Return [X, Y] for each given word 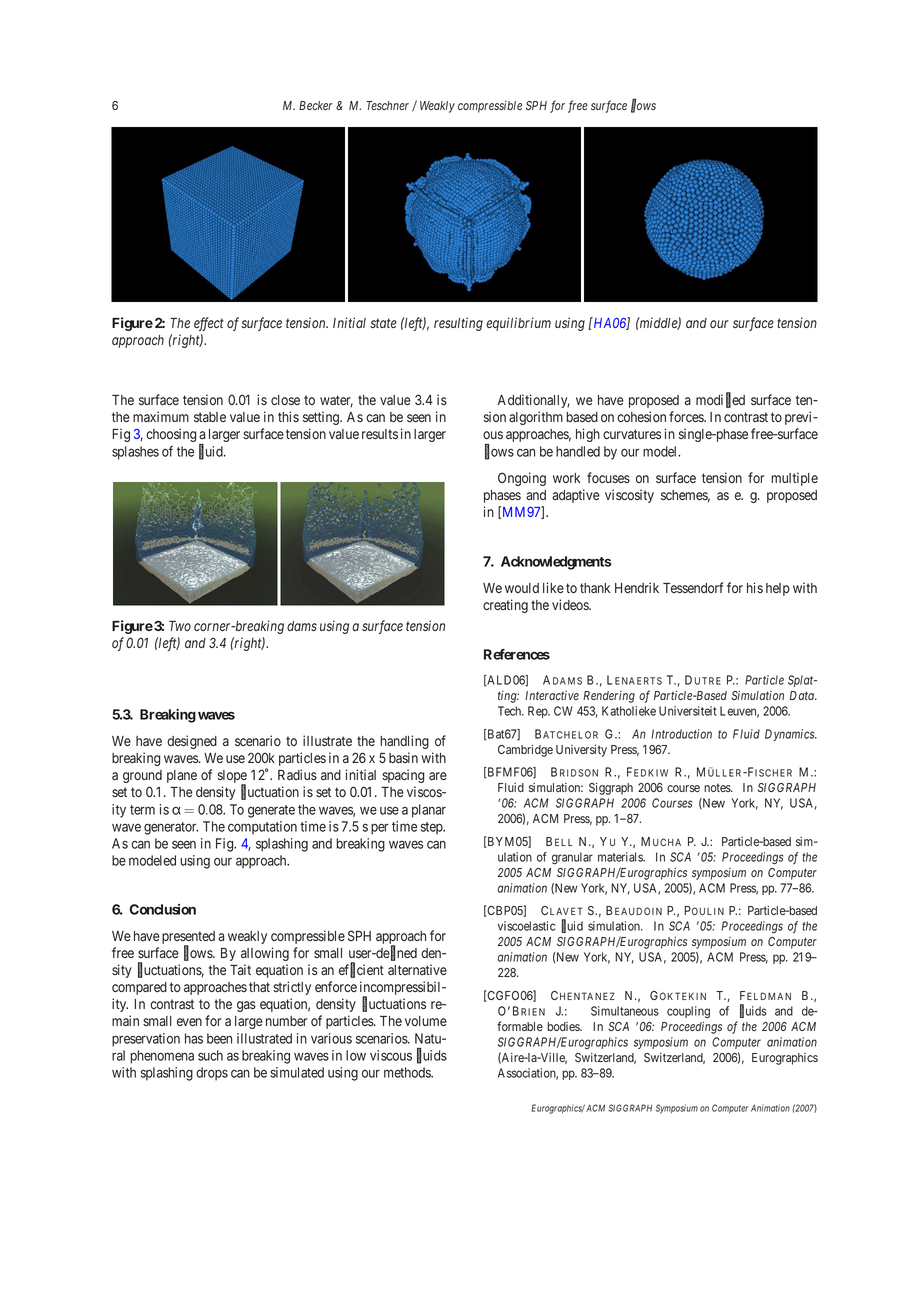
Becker [316, 105]
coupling [688, 1012]
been [219, 1038]
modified [720, 400]
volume [426, 1021]
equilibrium [518, 324]
